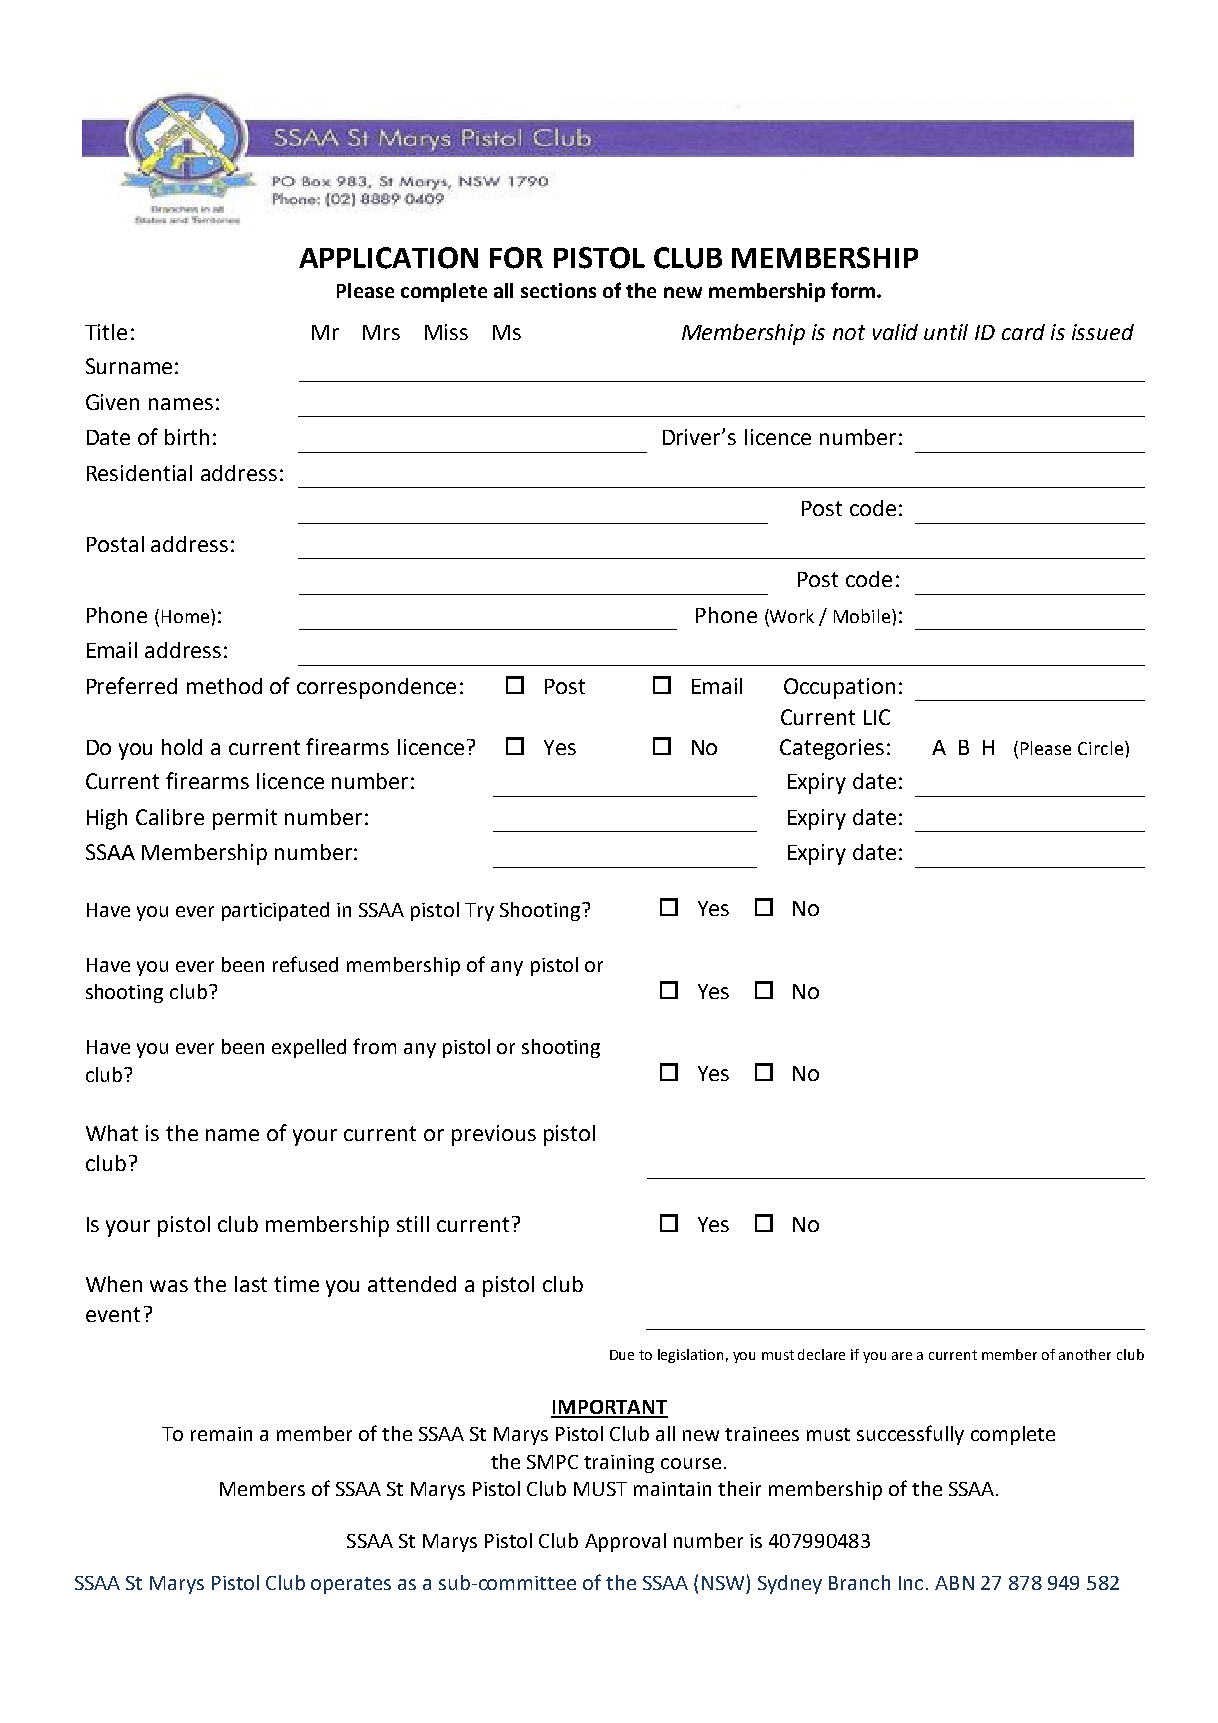 Image resolution: width=1218 pixels, height=1723 pixels. What do you see at coordinates (625, 1542) in the screenshot?
I see `Approval` at bounding box center [625, 1542].
